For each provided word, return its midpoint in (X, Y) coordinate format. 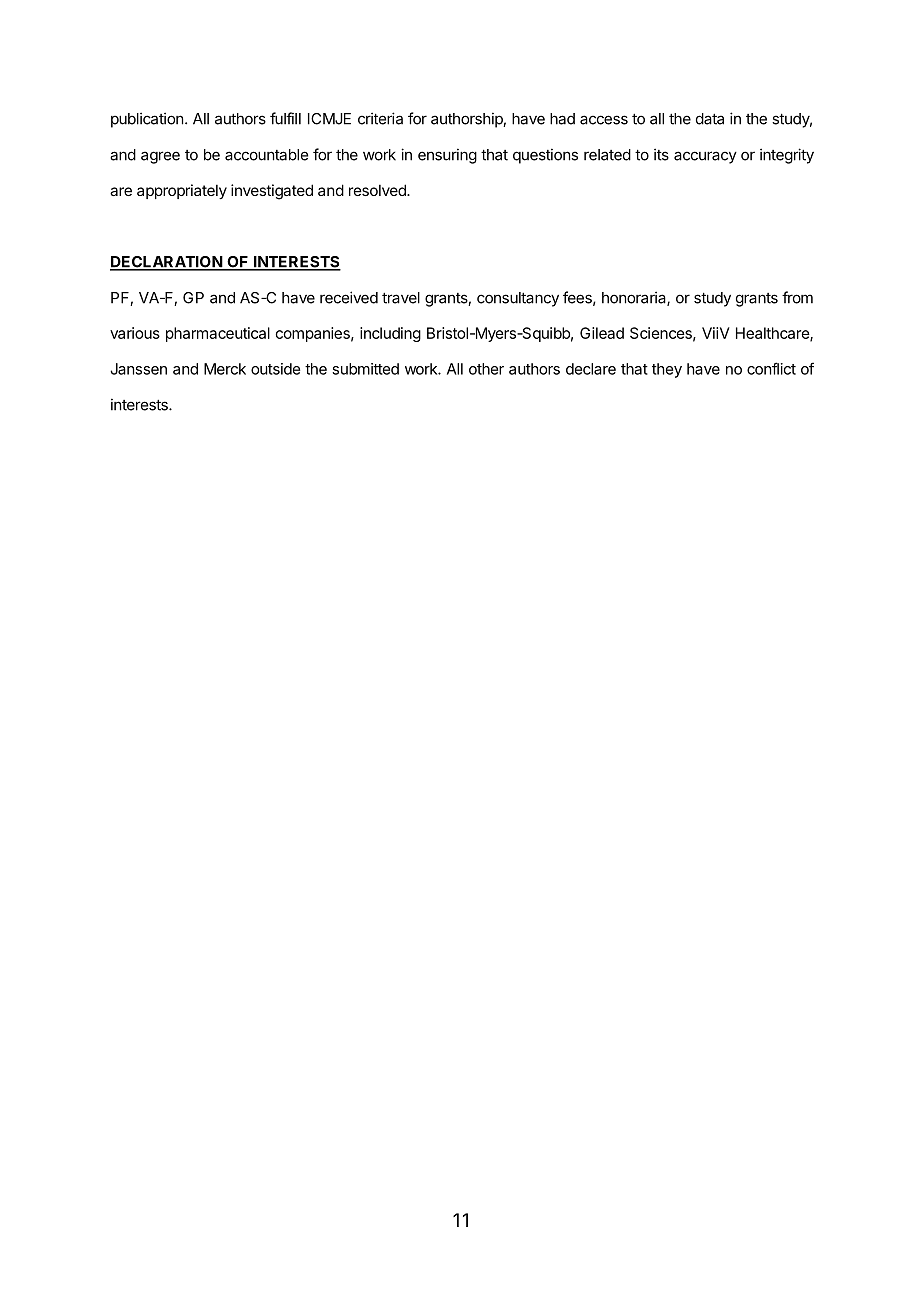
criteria (380, 118)
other (486, 369)
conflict (771, 368)
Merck (225, 369)
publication (147, 120)
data (710, 119)
